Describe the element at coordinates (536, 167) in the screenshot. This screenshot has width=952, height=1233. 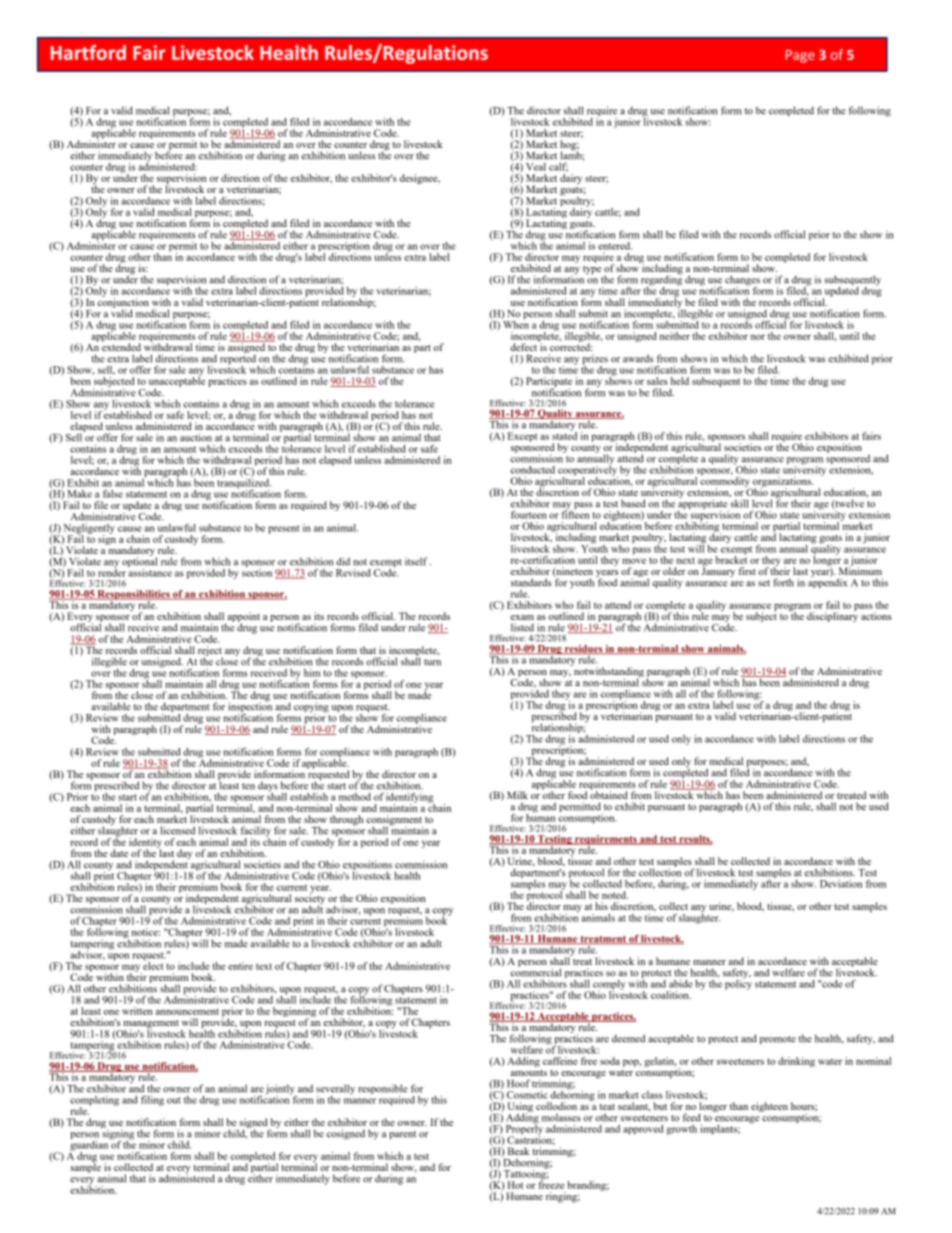
I see `Veal` at that location.
